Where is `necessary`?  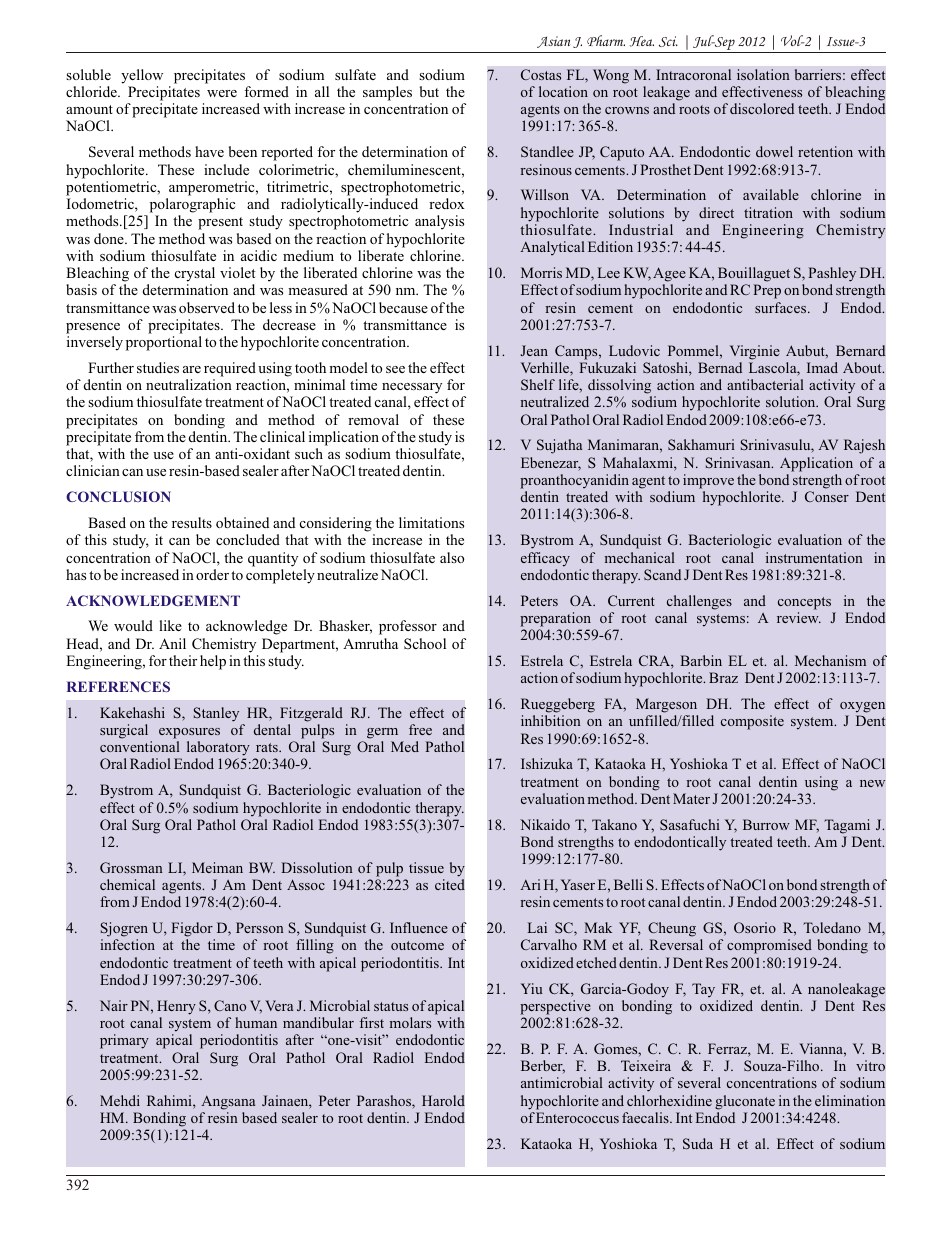
necessary is located at coordinates (412, 388).
